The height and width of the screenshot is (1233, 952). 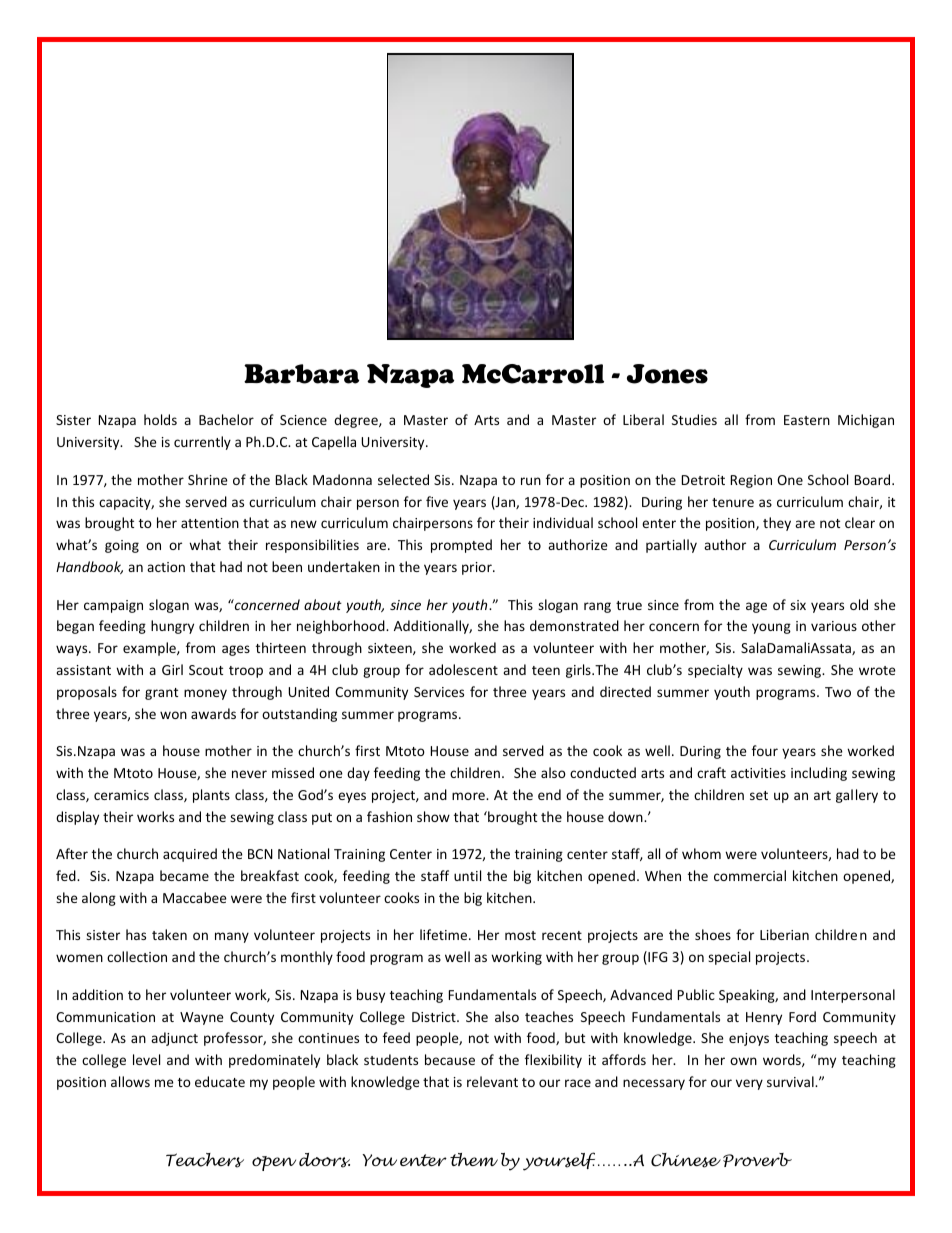 What do you see at coordinates (807, 420) in the screenshot?
I see `Eastern` at bounding box center [807, 420].
